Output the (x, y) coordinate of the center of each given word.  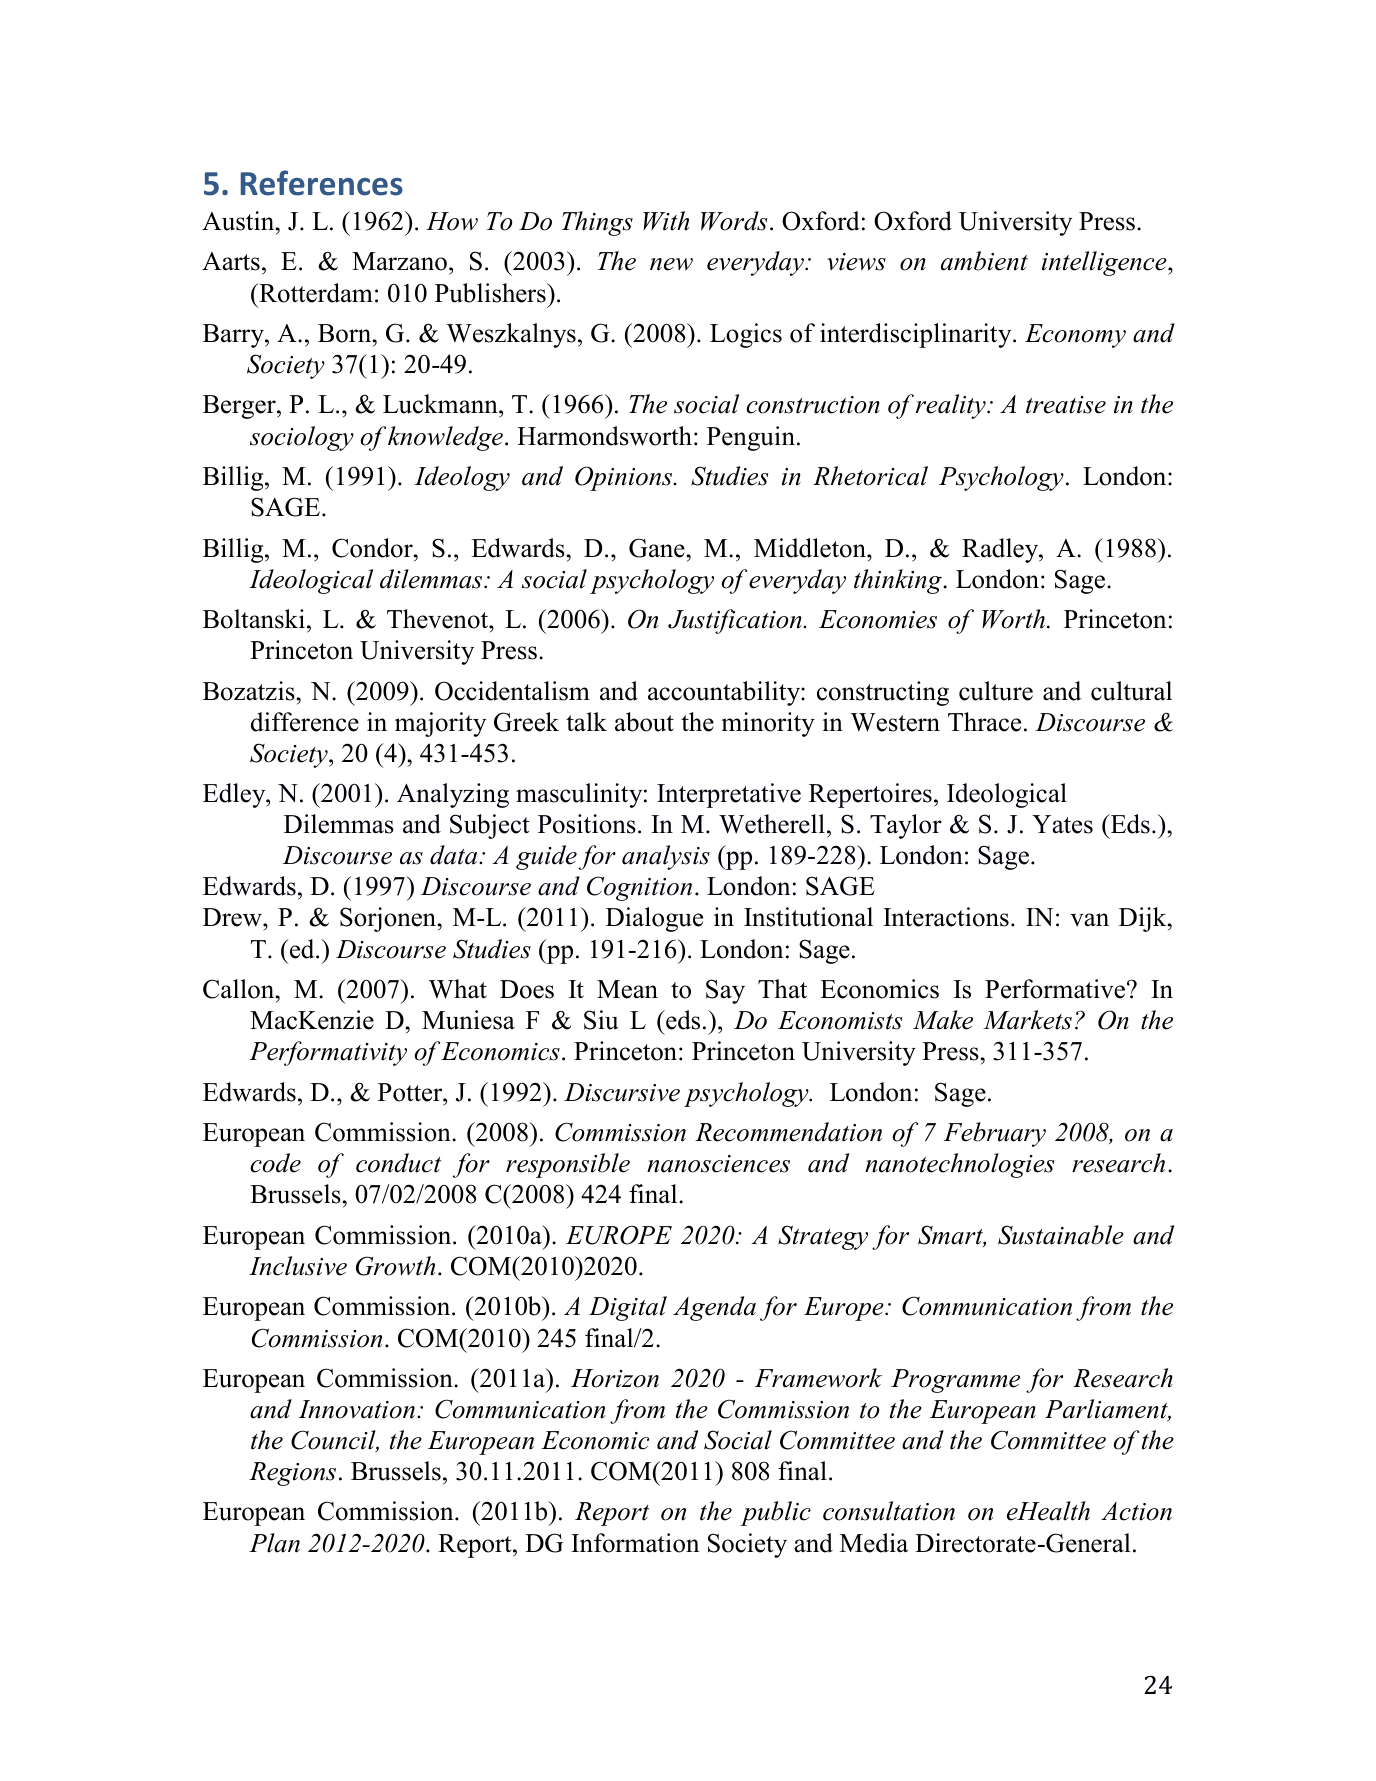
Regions (292, 1474)
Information (635, 1543)
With (666, 221)
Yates (1062, 824)
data (455, 855)
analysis (666, 857)
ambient (984, 261)
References (322, 183)
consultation (889, 1511)
